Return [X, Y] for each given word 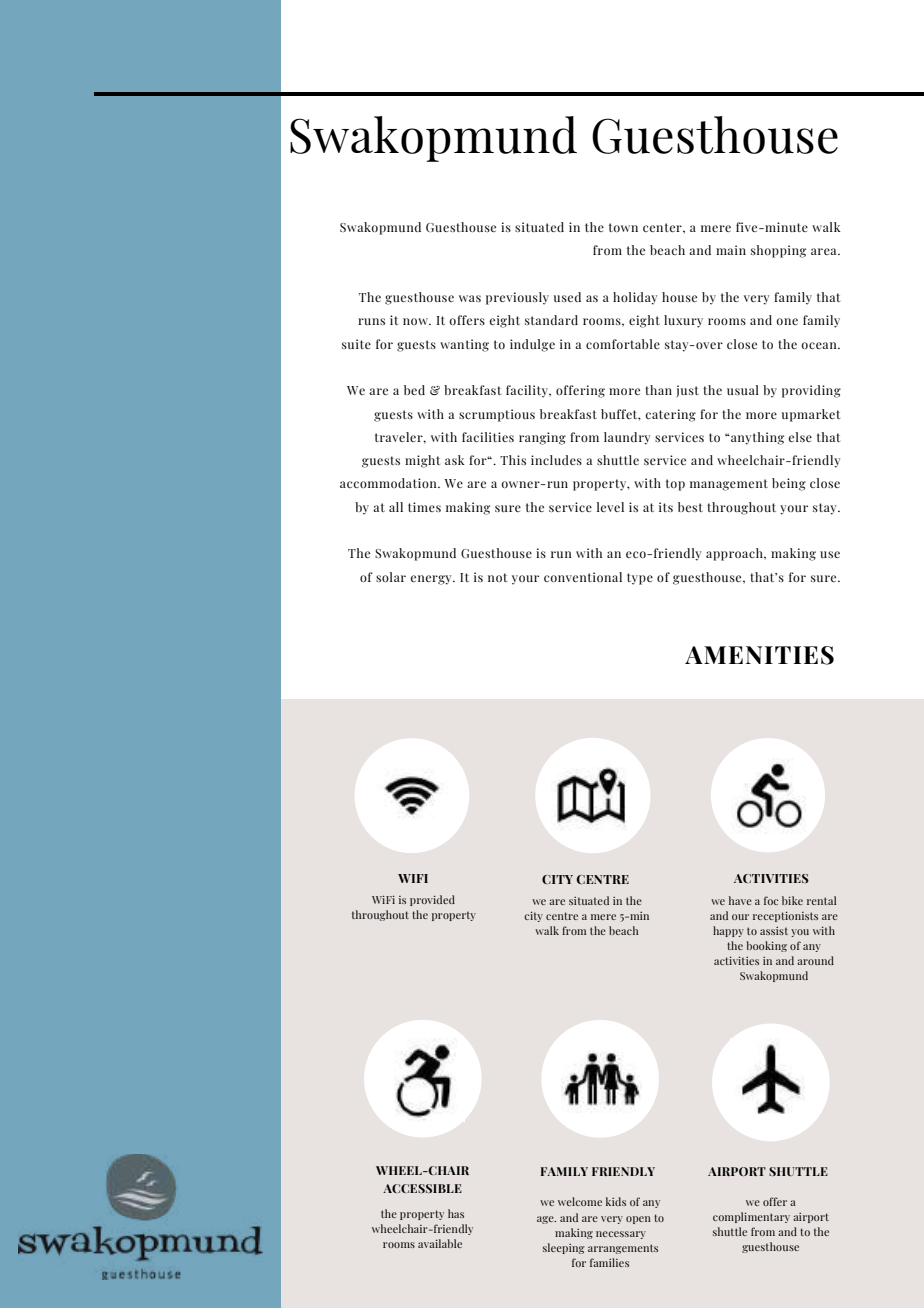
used [567, 297]
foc [771, 900]
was [470, 298]
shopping [778, 251]
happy [728, 931]
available [440, 1243]
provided [432, 900]
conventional [583, 577]
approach [735, 554]
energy [432, 580]
